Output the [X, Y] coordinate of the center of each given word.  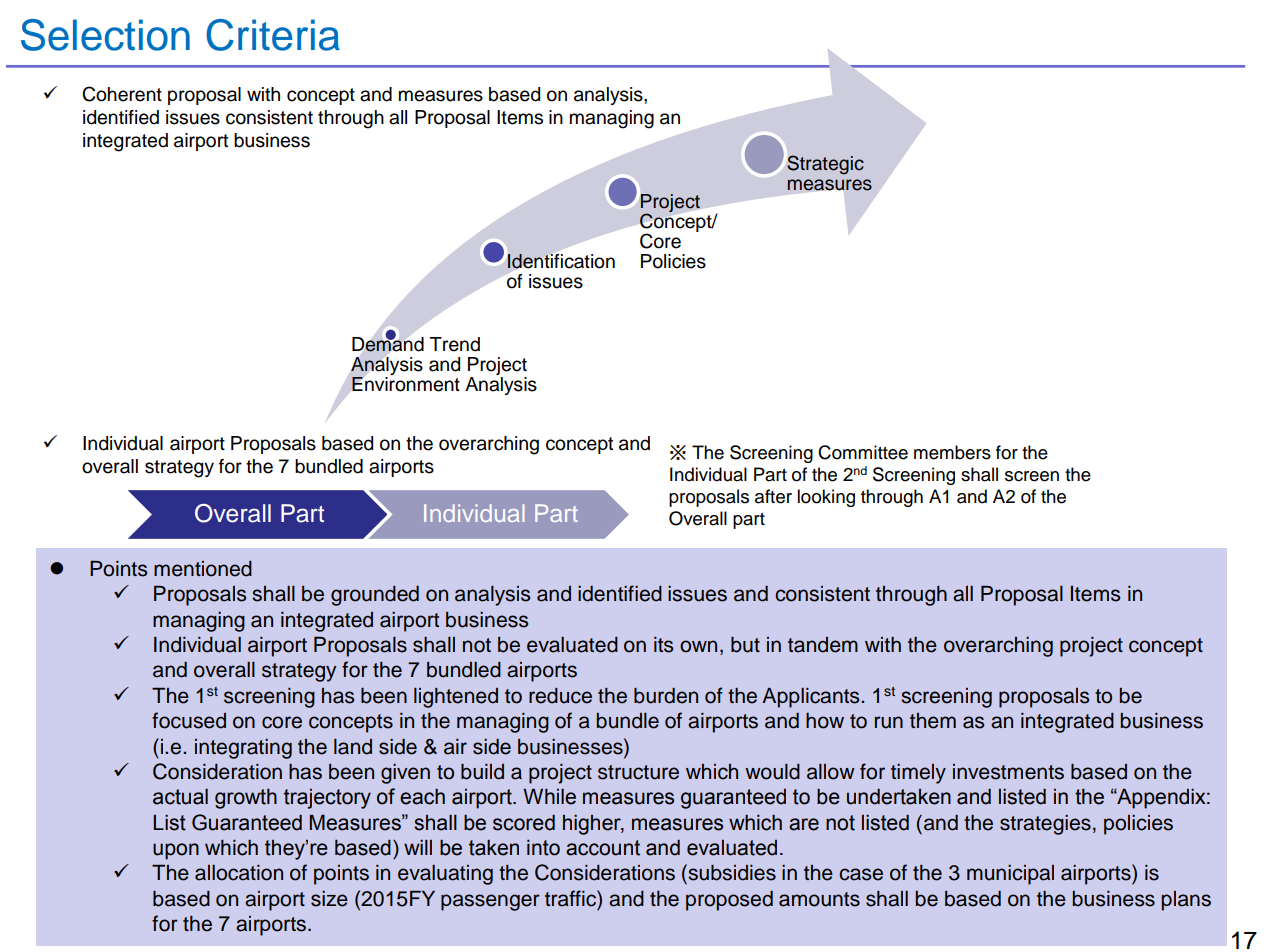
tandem [823, 645]
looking [826, 498]
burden [666, 696]
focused [189, 720]
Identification [561, 261]
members [952, 452]
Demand [388, 343]
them [933, 721]
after [773, 496]
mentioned [203, 569]
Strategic [825, 165]
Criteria [273, 35]
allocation [239, 873]
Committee [863, 452]
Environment [406, 383]
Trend [455, 344]
